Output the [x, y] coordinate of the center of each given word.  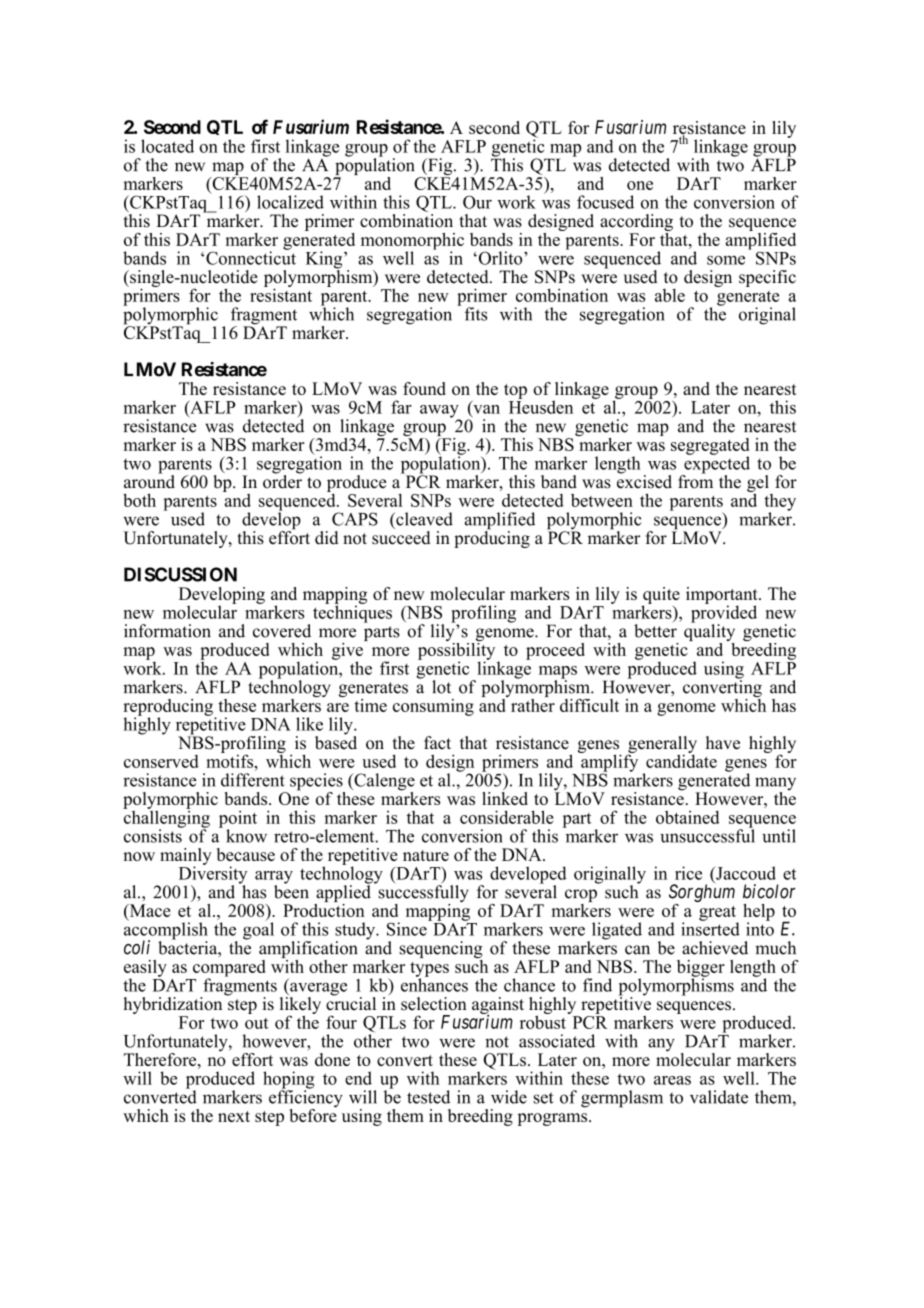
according [636, 224]
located [167, 146]
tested [428, 1097]
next [234, 1116]
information [167, 631]
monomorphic [412, 242]
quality [709, 633]
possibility [456, 651]
